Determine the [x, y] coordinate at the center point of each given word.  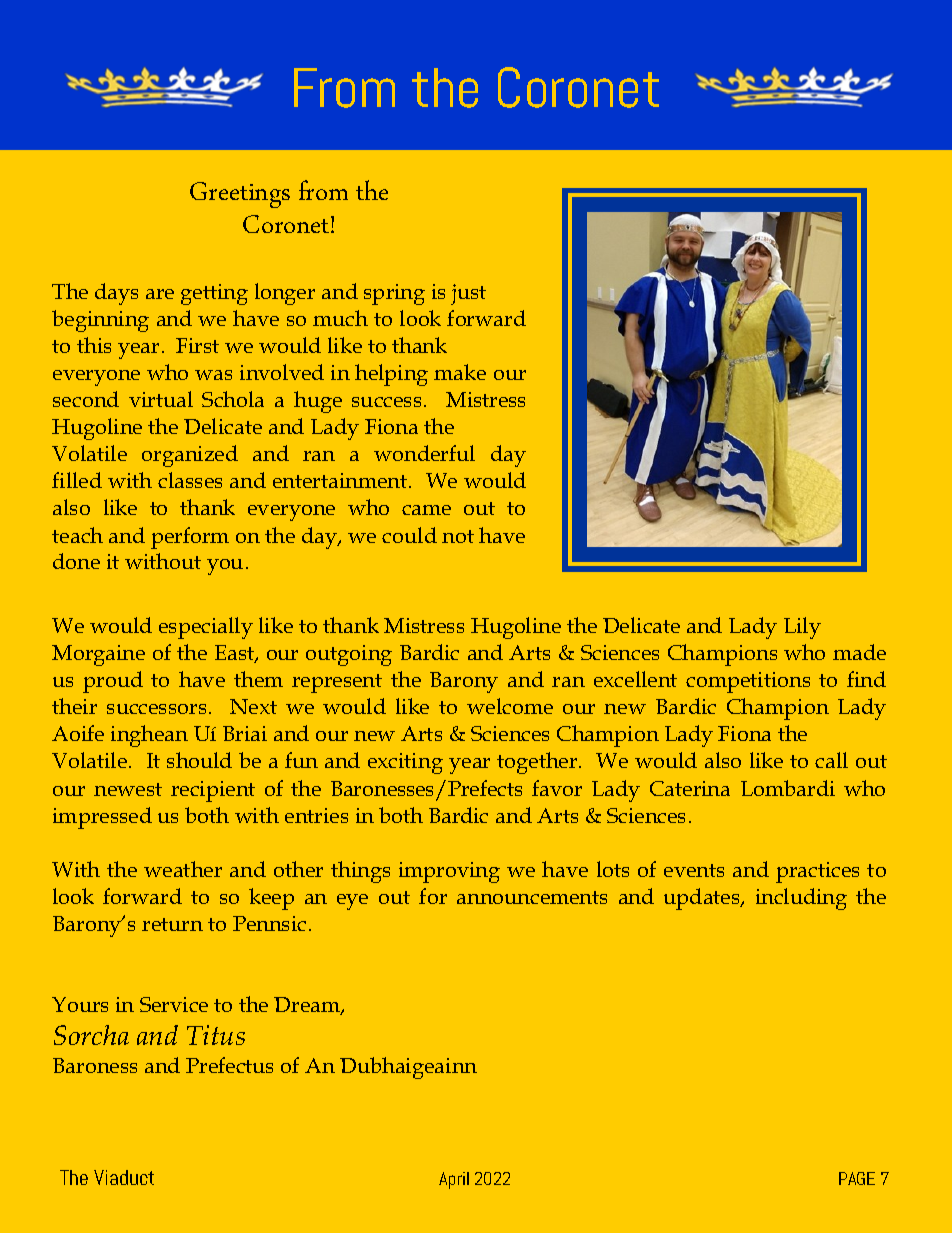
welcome [510, 706]
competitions [748, 682]
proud [113, 682]
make [460, 372]
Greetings [240, 195]
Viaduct [124, 1177]
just [468, 294]
